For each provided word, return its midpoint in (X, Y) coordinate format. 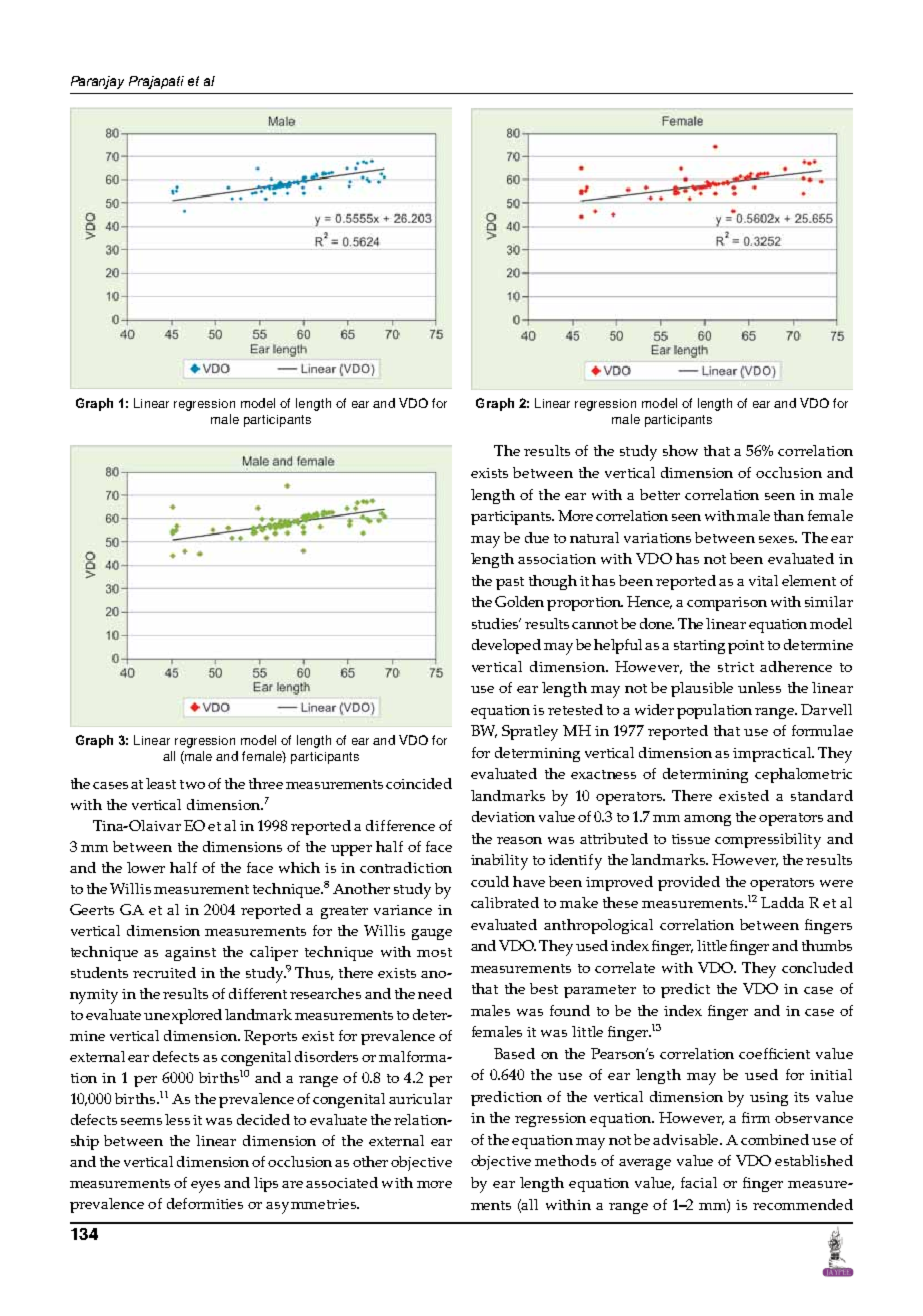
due (537, 537)
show (680, 450)
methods (565, 1160)
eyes (205, 1187)
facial (699, 1182)
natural (594, 537)
